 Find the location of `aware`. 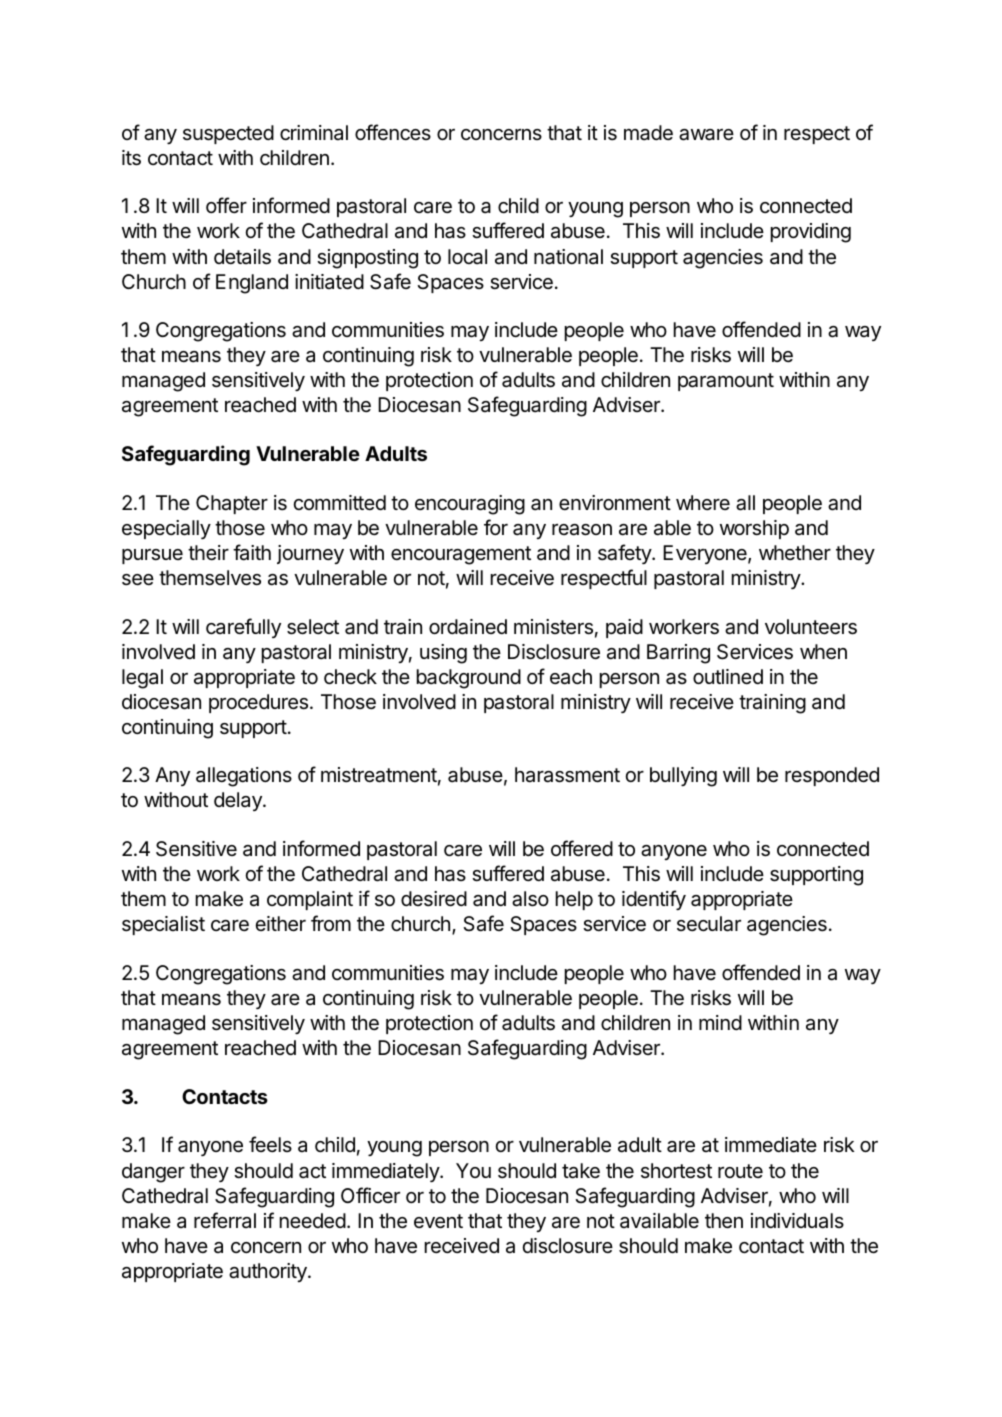

aware is located at coordinates (706, 135).
